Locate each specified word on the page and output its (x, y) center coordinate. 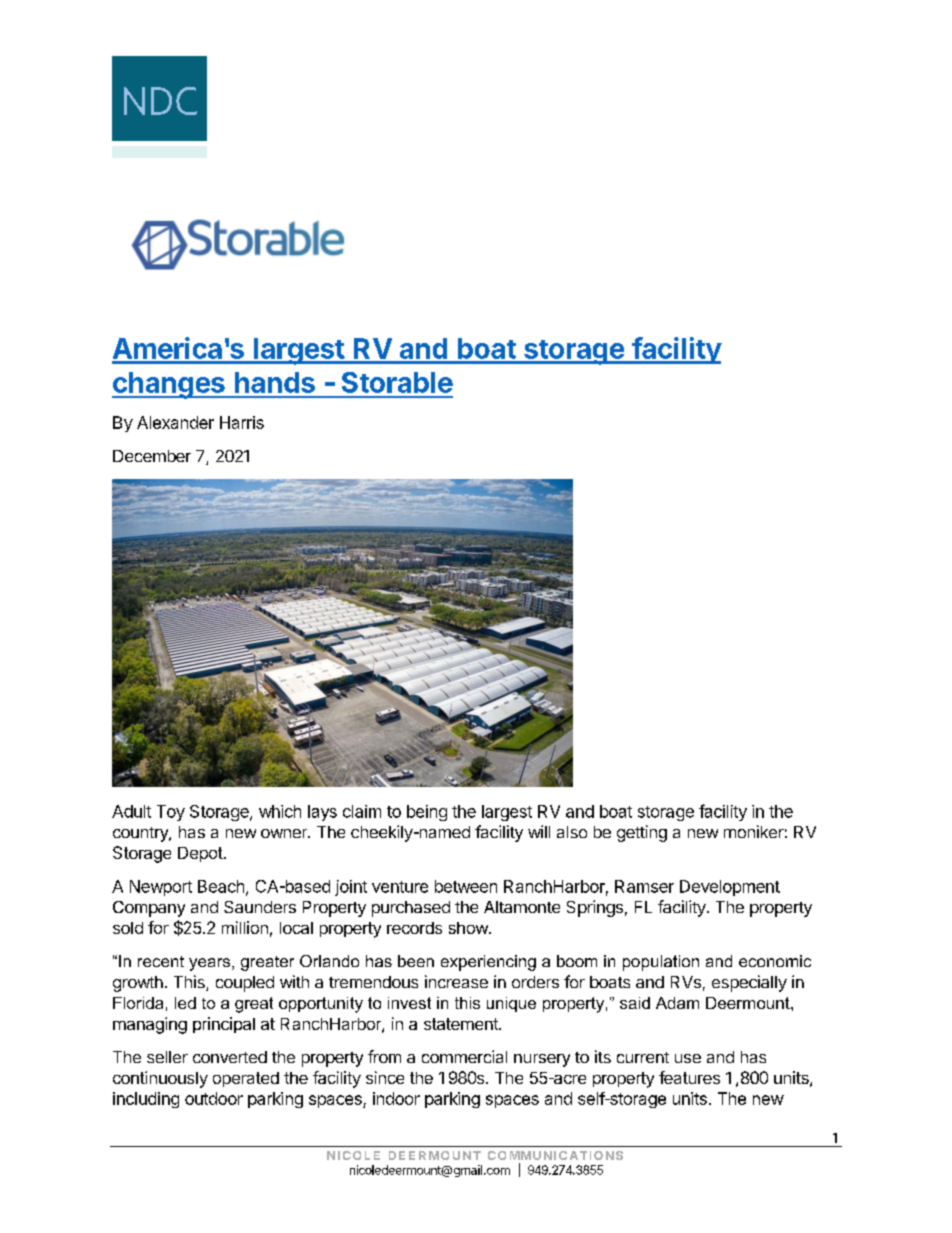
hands (275, 382)
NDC (160, 101)
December (152, 456)
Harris (242, 422)
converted (230, 1057)
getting (642, 833)
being (427, 813)
